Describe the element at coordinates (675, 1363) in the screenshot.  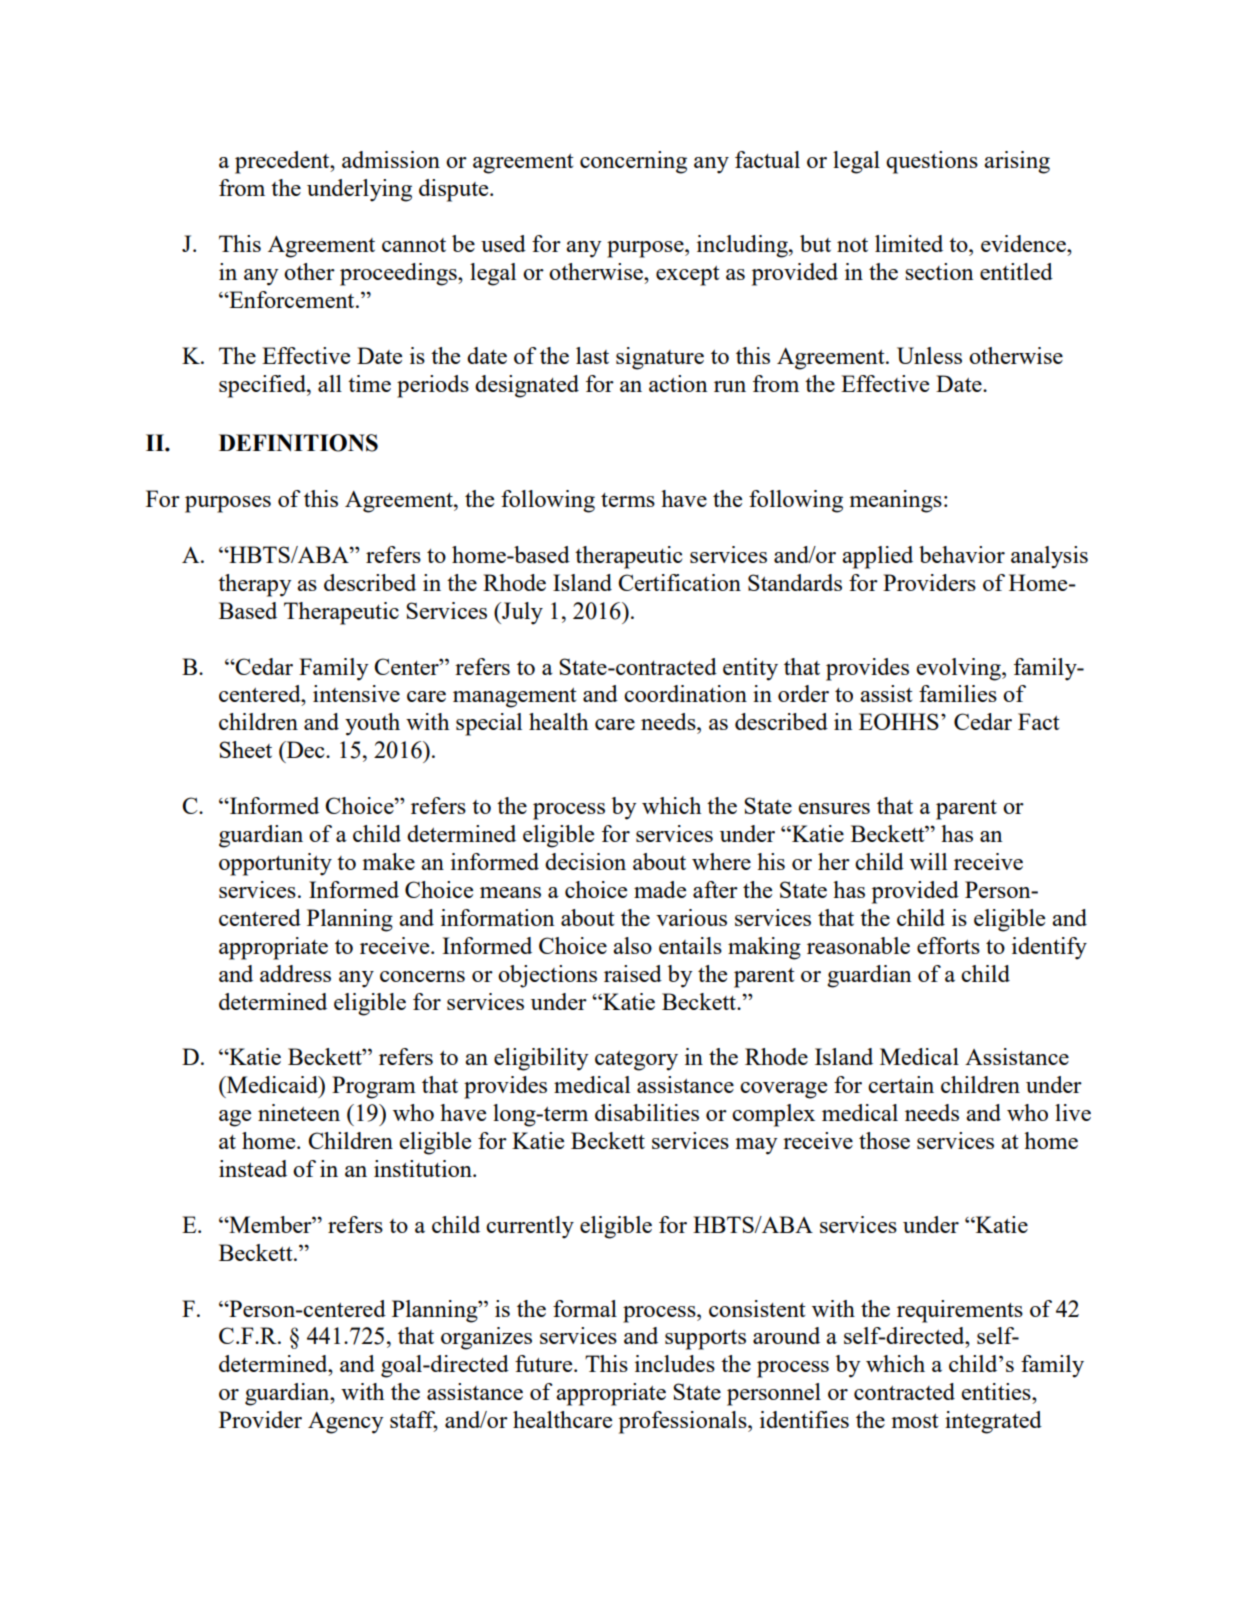
I see `includes` at that location.
